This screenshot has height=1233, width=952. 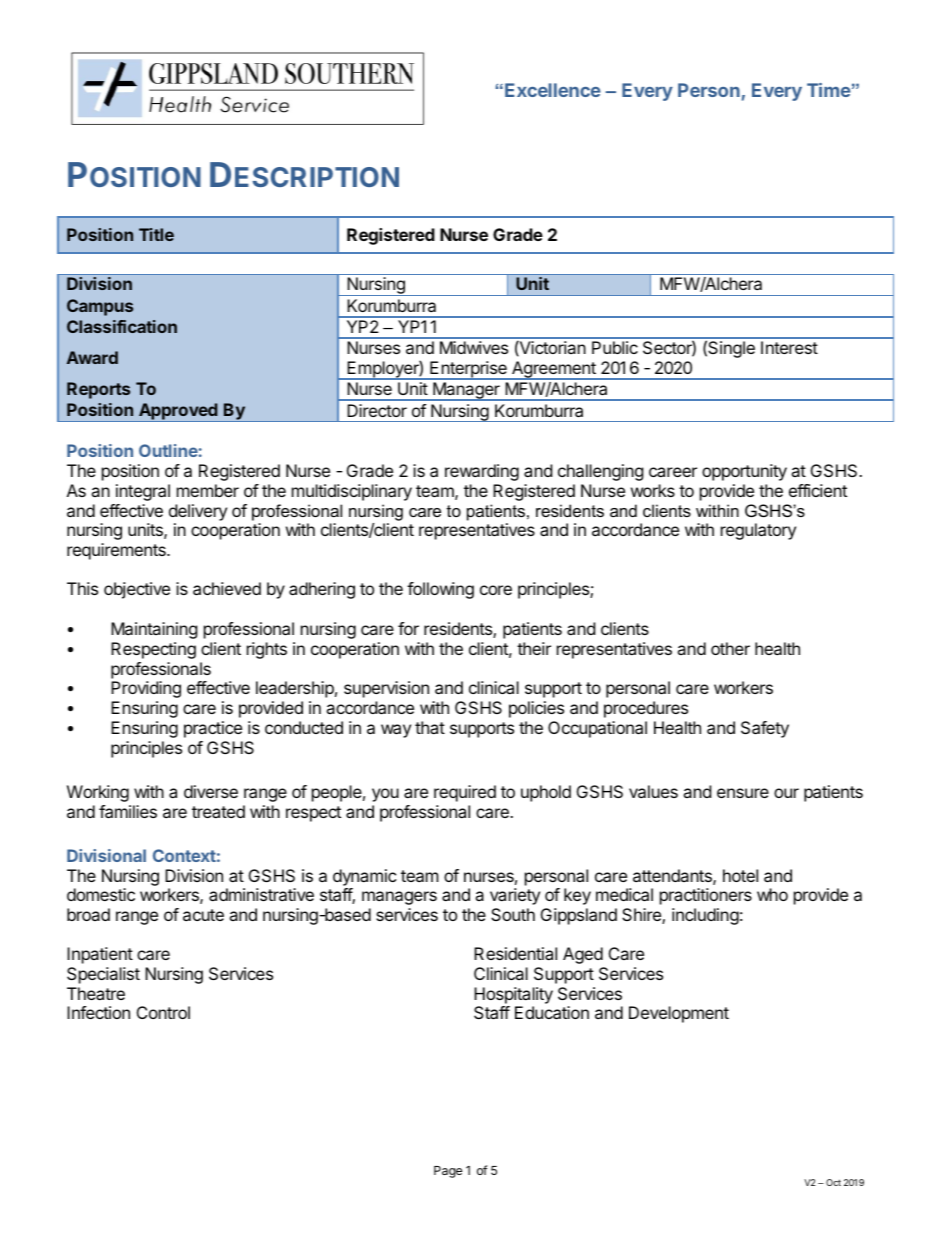 What do you see at coordinates (743, 793) in the screenshot?
I see `ensure` at bounding box center [743, 793].
